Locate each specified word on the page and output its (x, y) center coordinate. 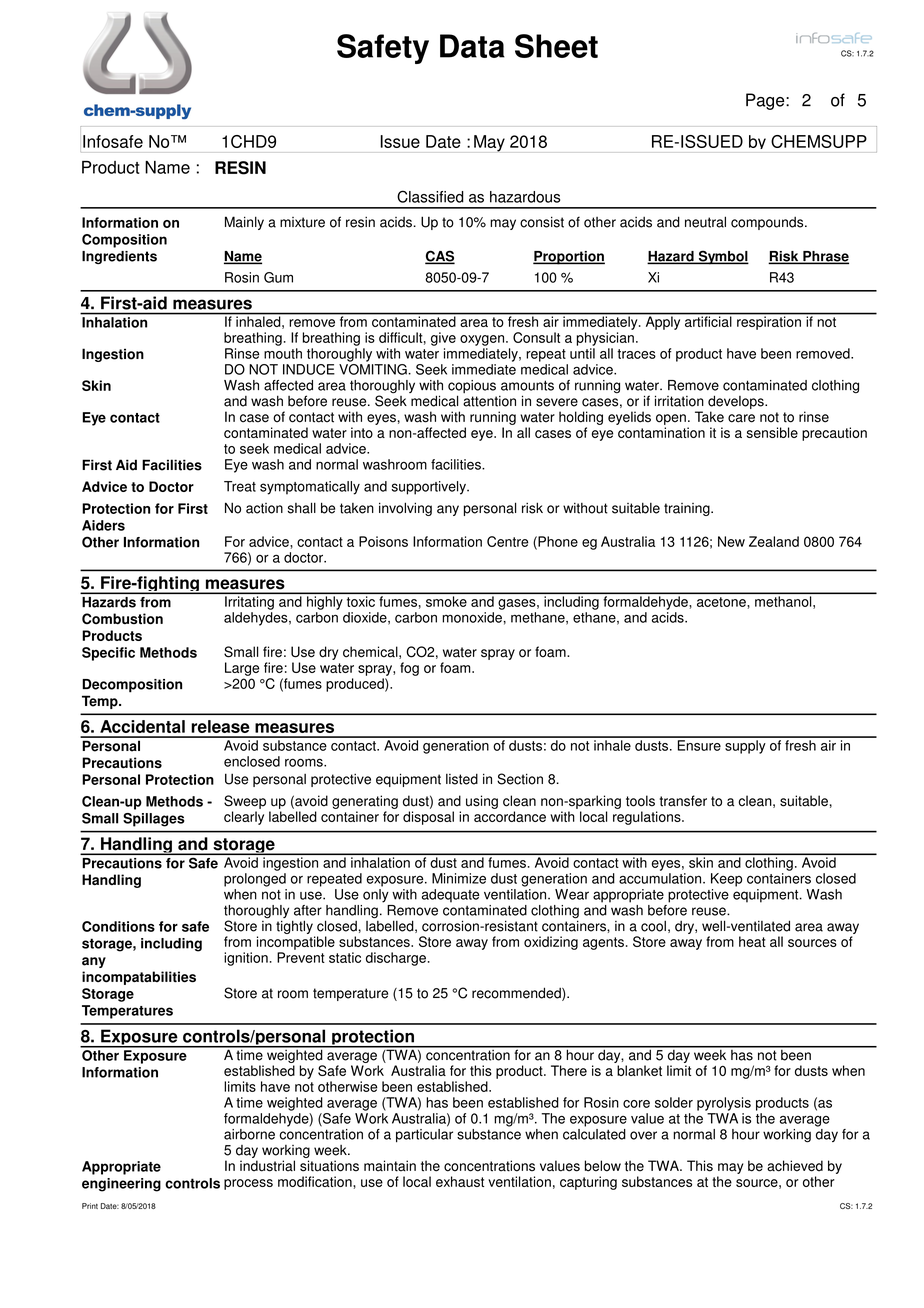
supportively (429, 488)
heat (752, 941)
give (443, 339)
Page (766, 101)
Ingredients (119, 257)
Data (472, 46)
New (731, 541)
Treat (240, 486)
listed (462, 779)
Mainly (244, 223)
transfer (683, 801)
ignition (246, 959)
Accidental (142, 726)
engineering (121, 1185)
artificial (708, 320)
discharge (396, 959)
